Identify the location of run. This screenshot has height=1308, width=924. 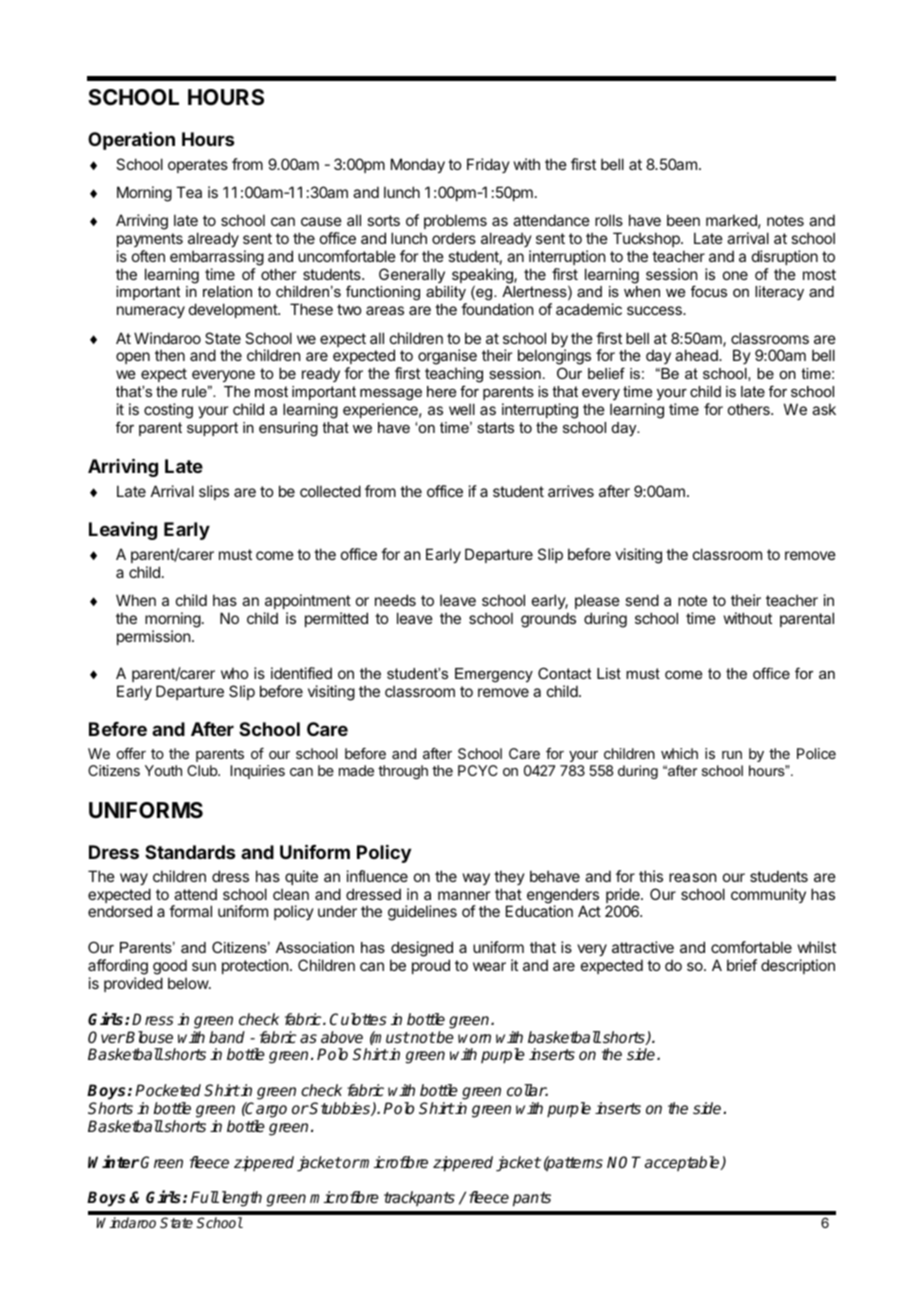
(732, 755).
